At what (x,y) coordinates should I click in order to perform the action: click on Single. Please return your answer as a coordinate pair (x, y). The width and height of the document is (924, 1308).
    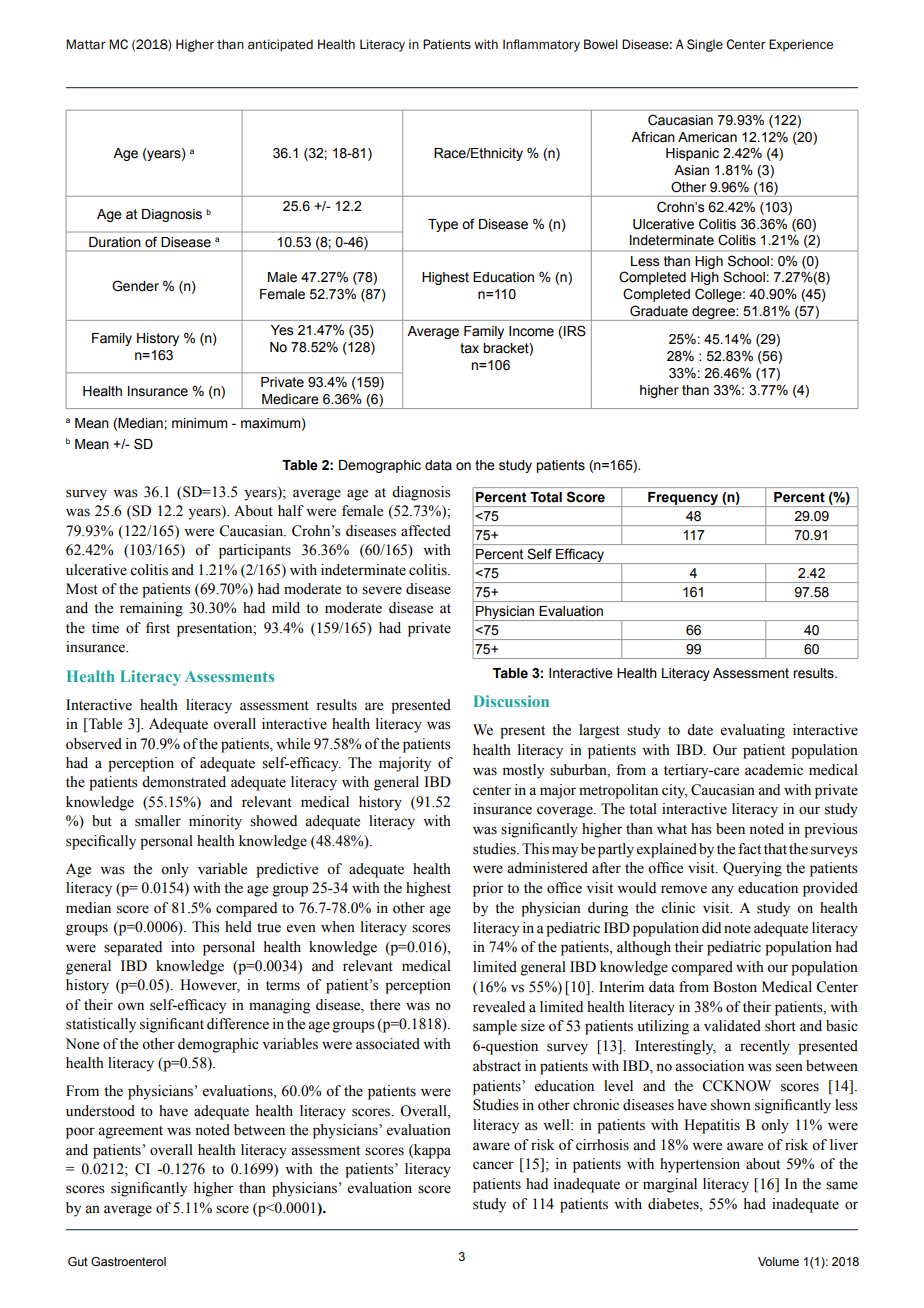
    Looking at the image, I should click on (705, 45).
